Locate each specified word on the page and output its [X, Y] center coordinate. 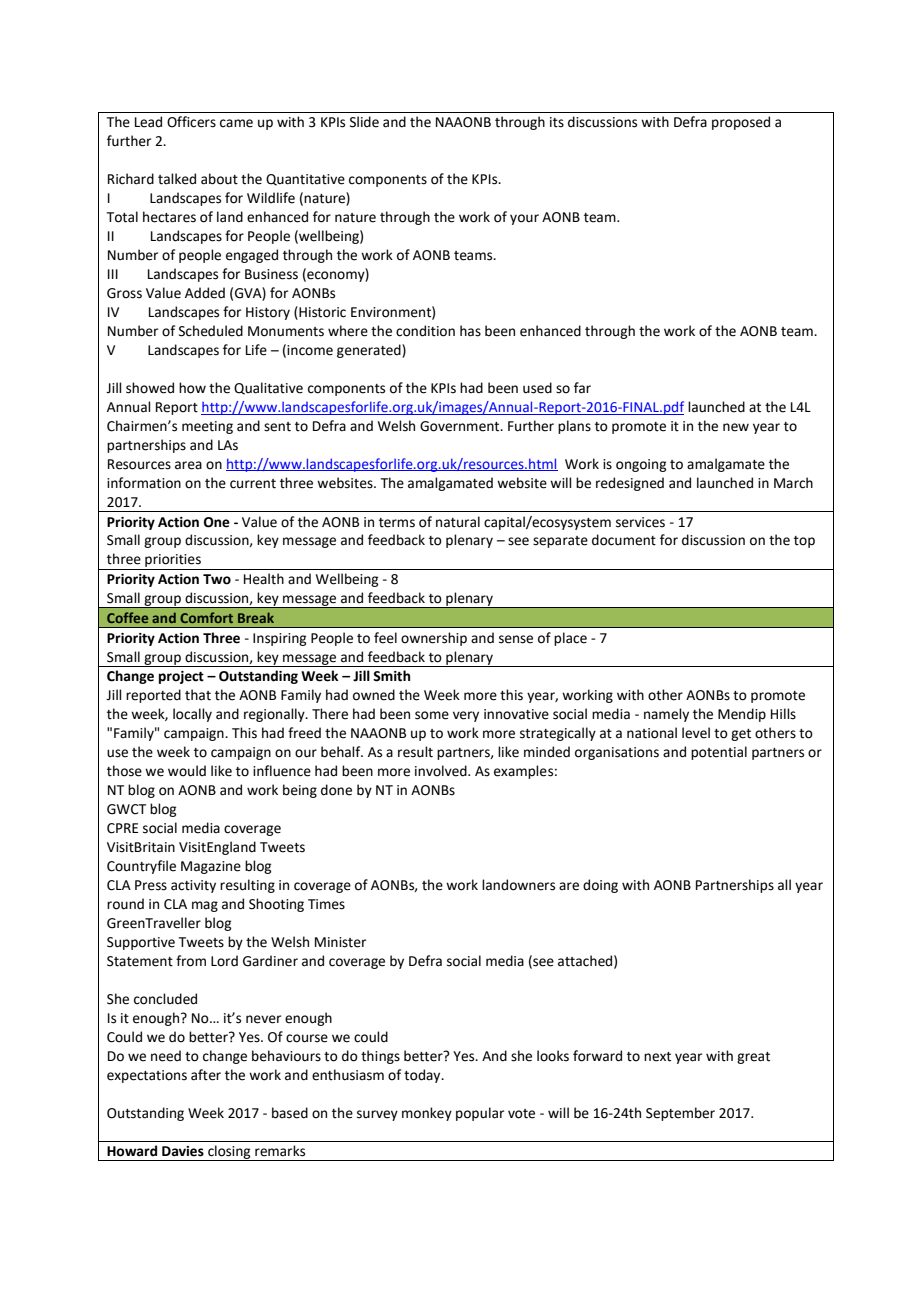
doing [600, 886]
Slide [364, 122]
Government [461, 426]
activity [193, 886]
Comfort [206, 617]
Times [326, 904]
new [736, 427]
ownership [434, 639]
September [680, 1114]
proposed [741, 123]
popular [480, 1114]
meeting [207, 427]
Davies [183, 1151]
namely [666, 715]
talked [177, 179]
